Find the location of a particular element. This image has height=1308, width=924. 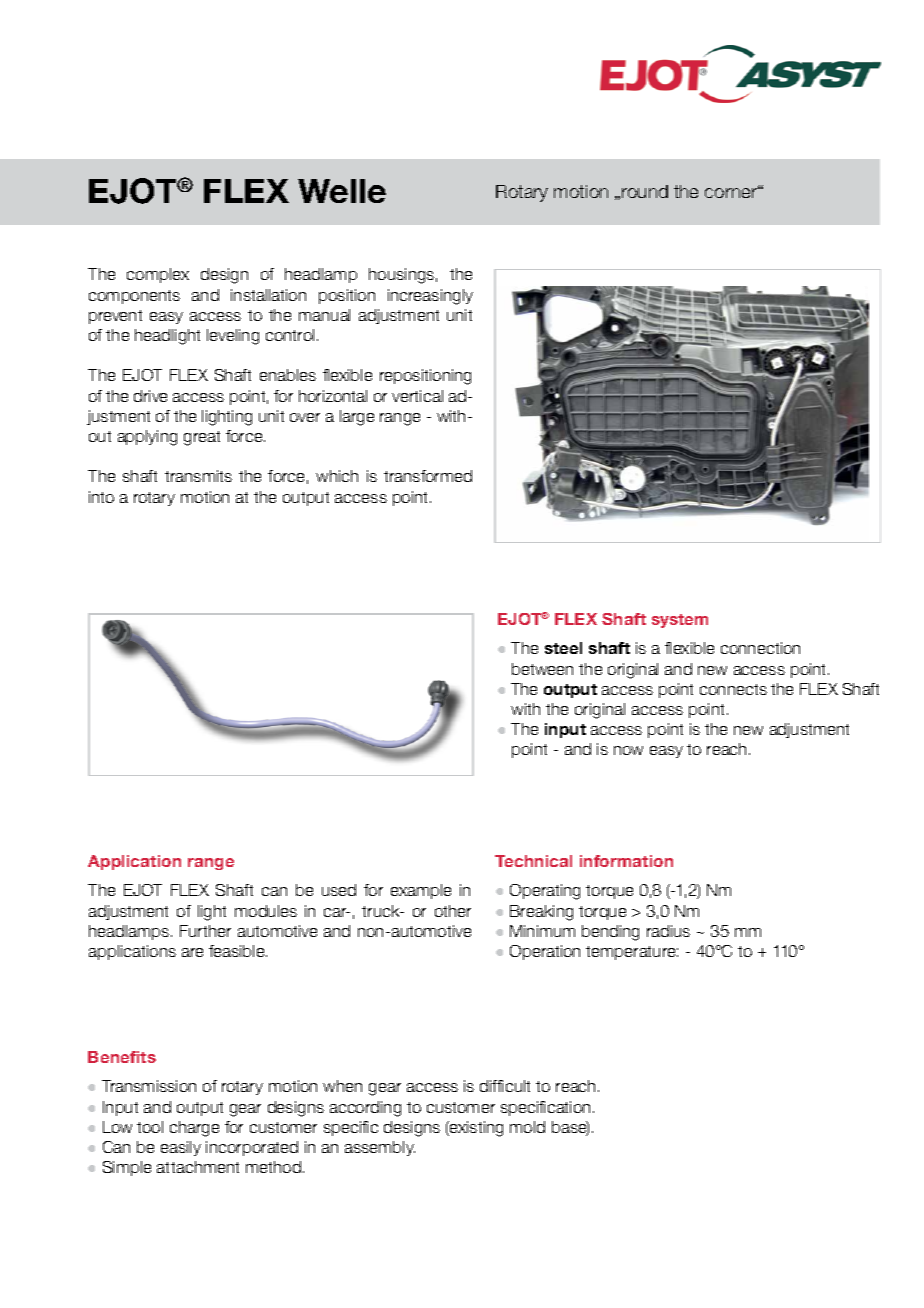

system is located at coordinates (680, 621).
